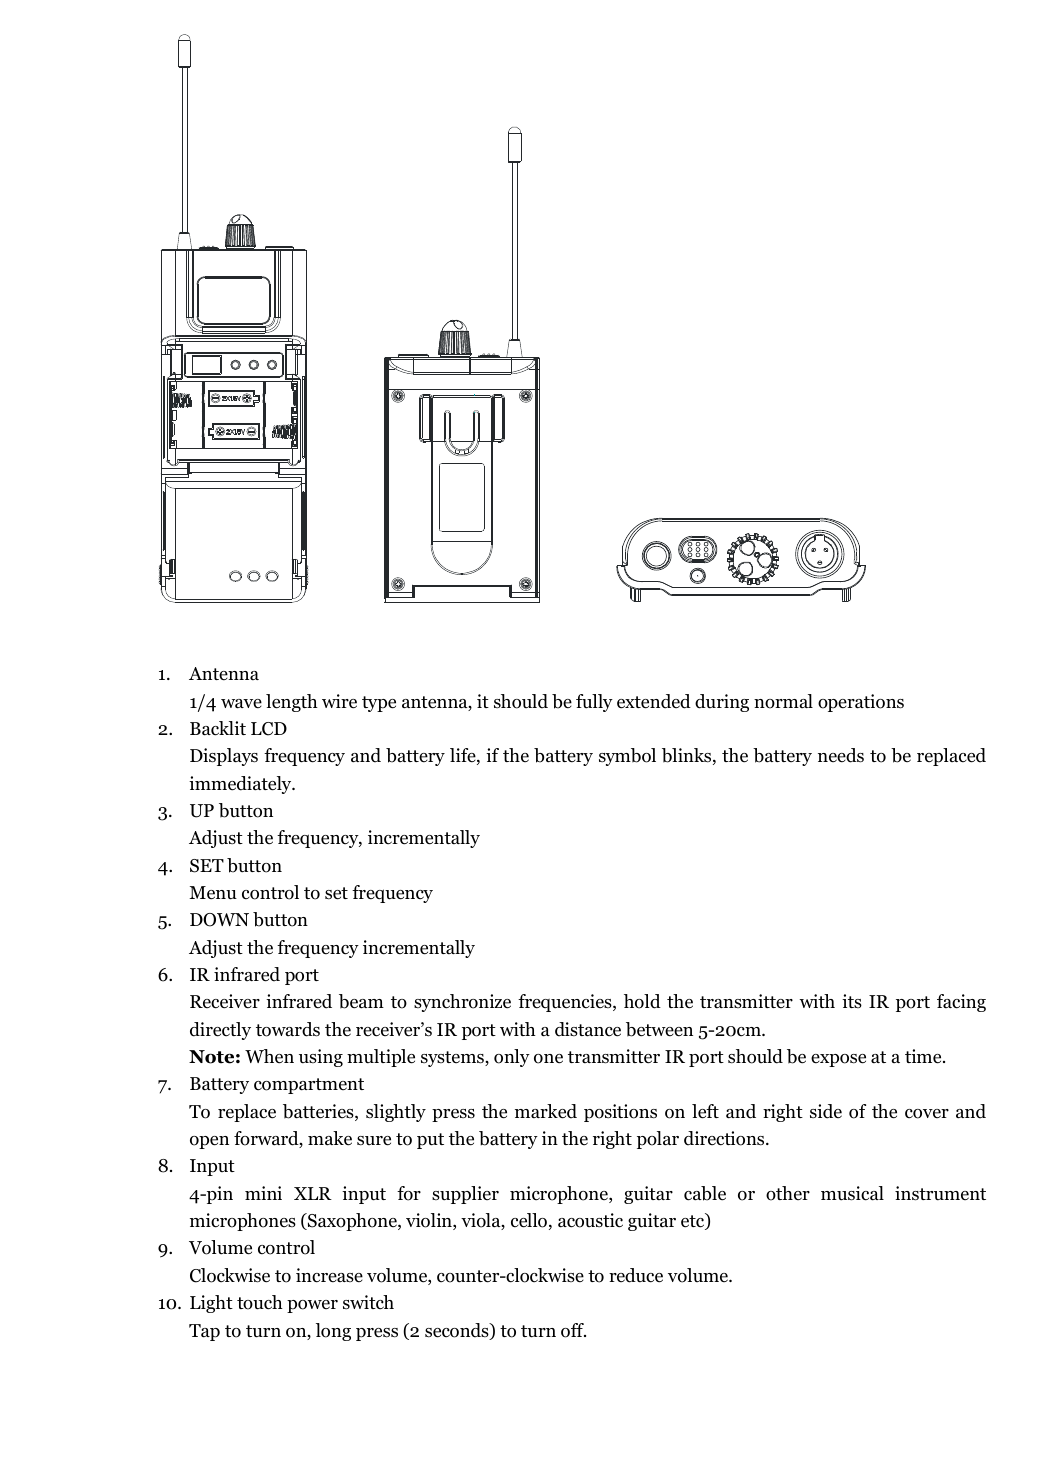  I want to click on side, so click(826, 1111).
